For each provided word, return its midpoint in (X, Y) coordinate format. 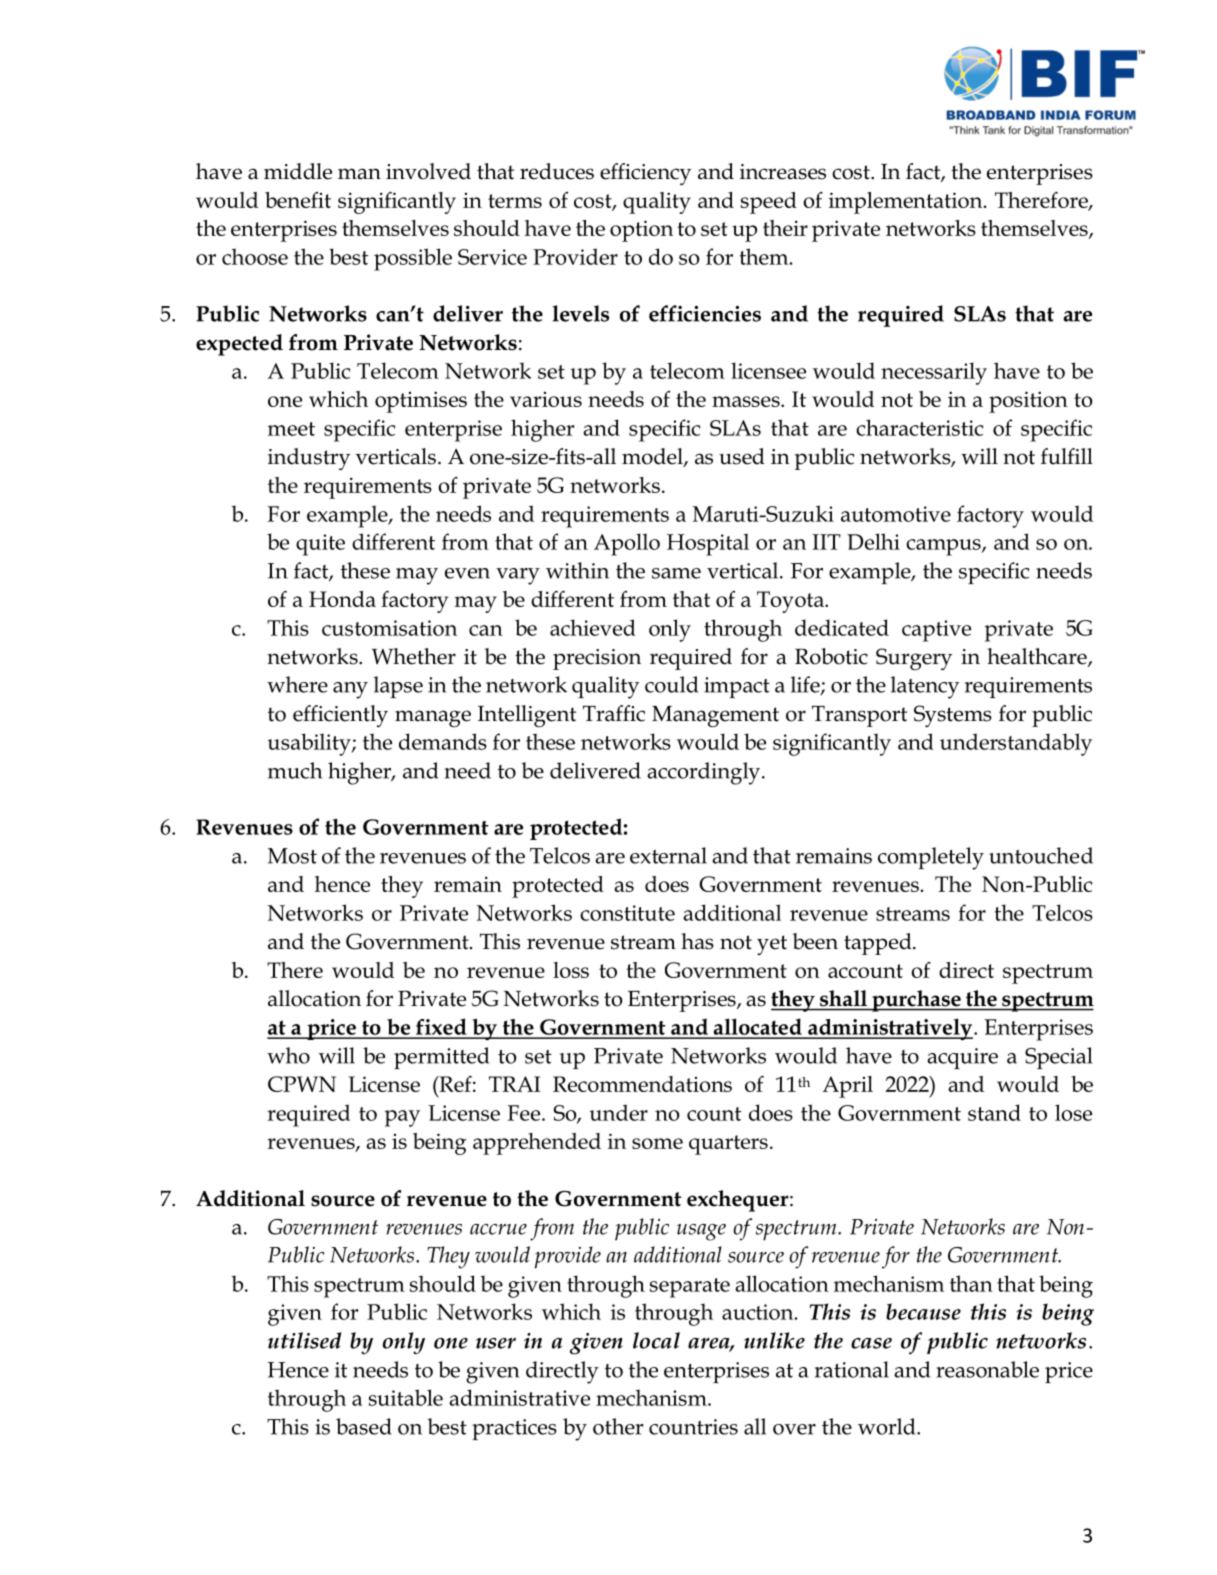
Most (292, 856)
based (364, 1426)
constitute (627, 913)
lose (1073, 1112)
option (641, 231)
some (657, 1143)
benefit (298, 200)
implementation (907, 203)
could (671, 684)
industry (309, 459)
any (350, 690)
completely (931, 858)
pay (402, 1118)
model (653, 457)
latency (925, 687)
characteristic (919, 427)
